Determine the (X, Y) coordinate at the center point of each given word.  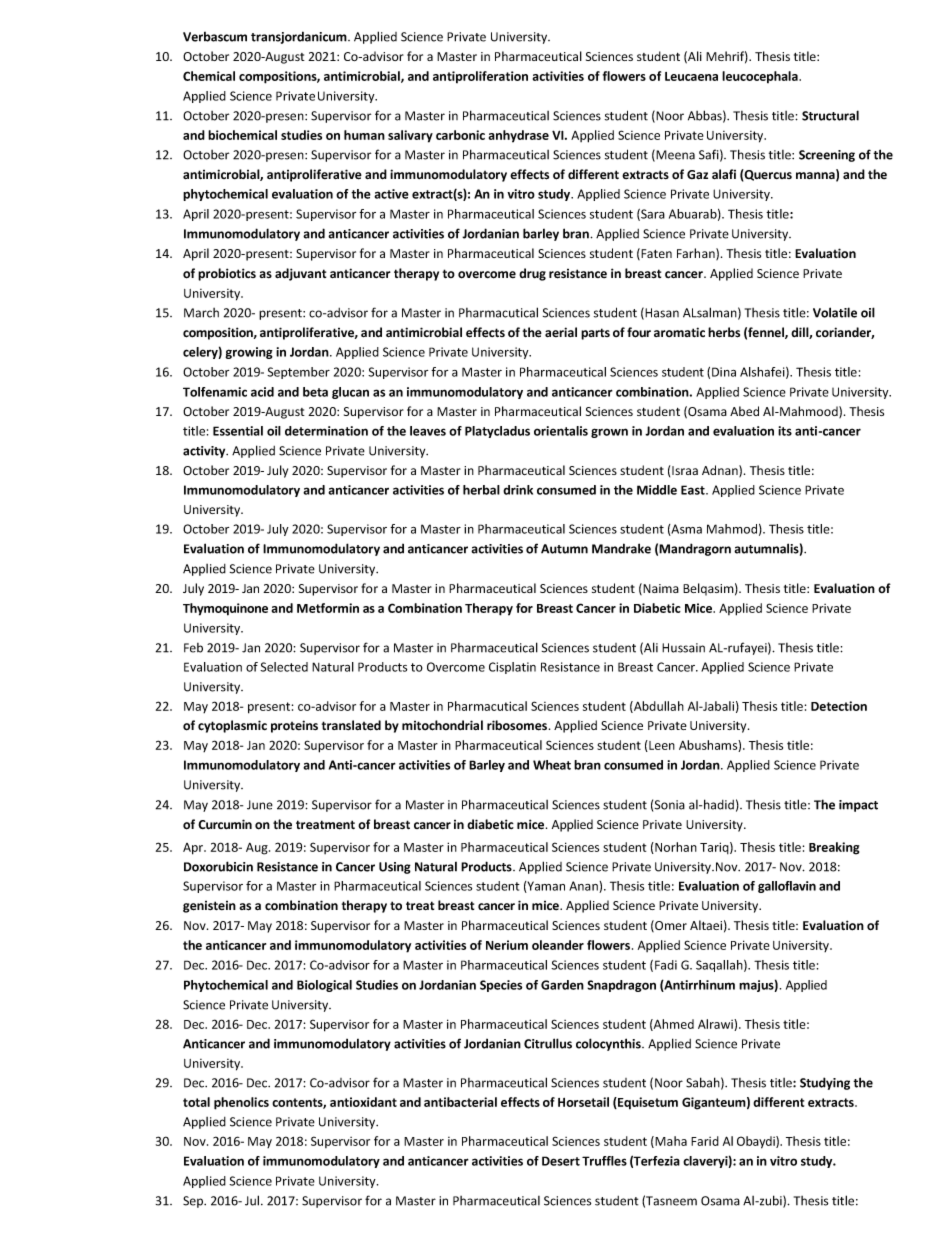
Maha (670, 1142)
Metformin (328, 608)
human (364, 135)
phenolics (241, 1103)
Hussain (683, 648)
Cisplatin (512, 668)
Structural (830, 115)
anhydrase (519, 136)
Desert (561, 1161)
